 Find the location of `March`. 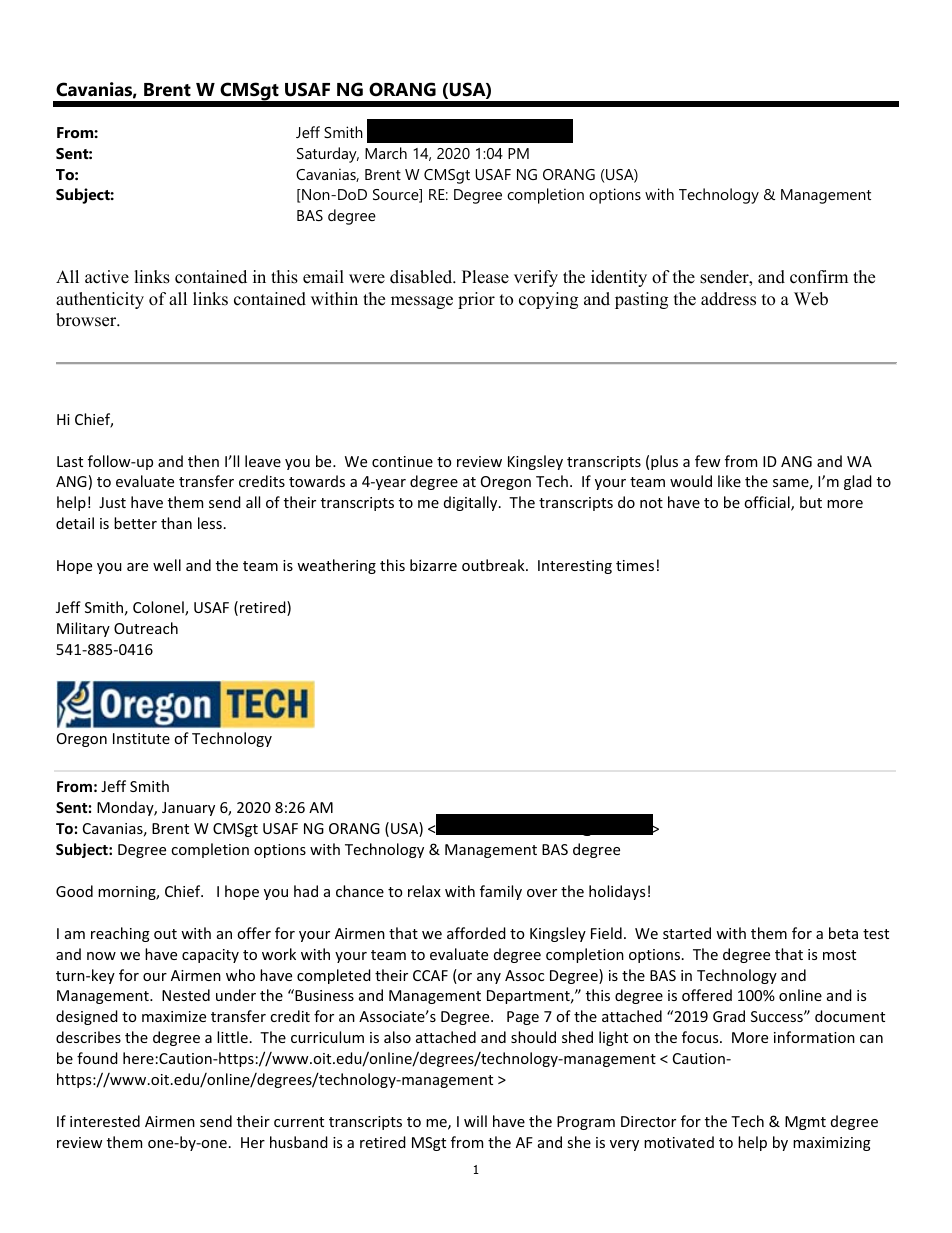

March is located at coordinates (386, 153).
